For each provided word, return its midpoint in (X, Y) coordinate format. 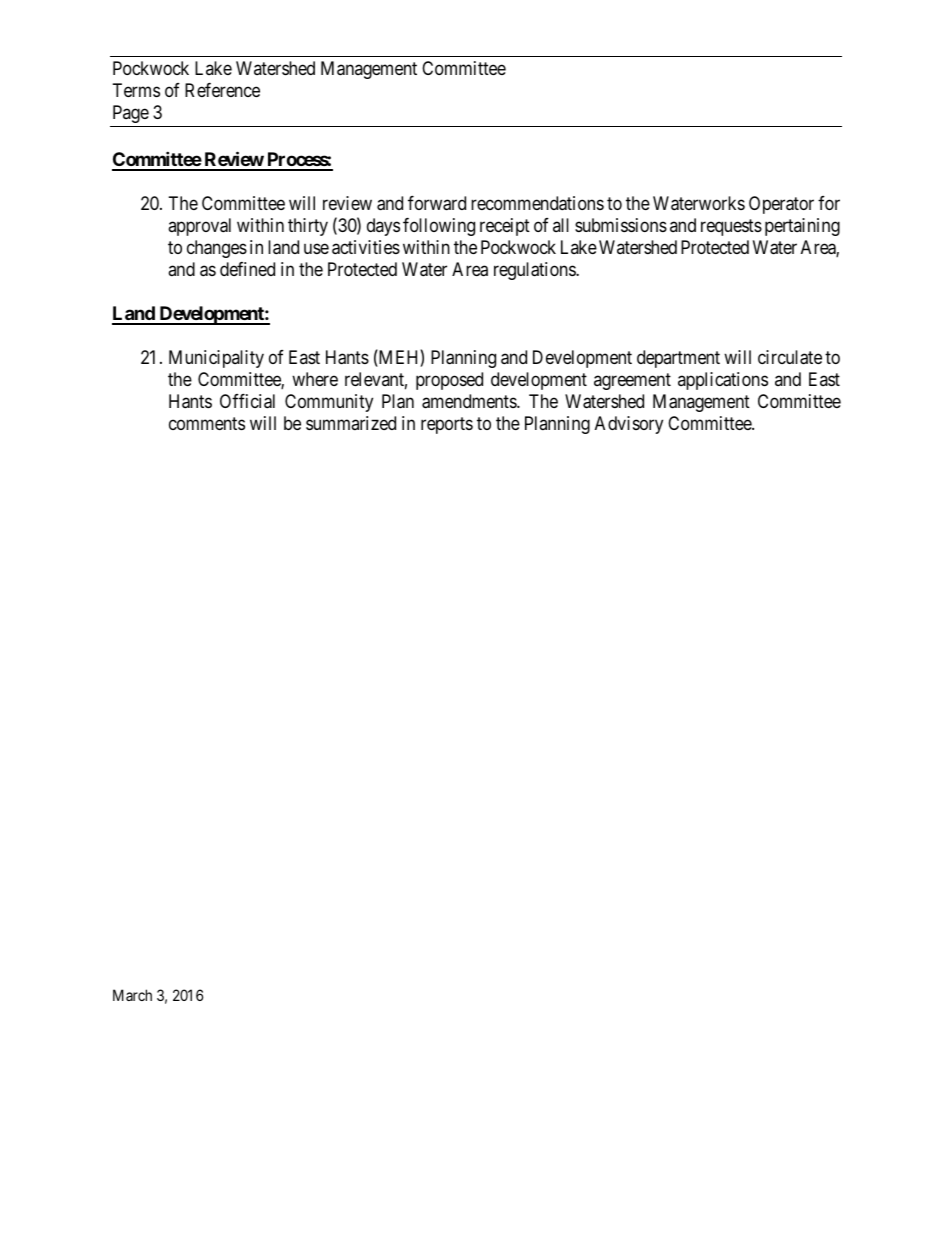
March (132, 995)
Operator (781, 205)
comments (207, 424)
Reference (222, 90)
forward (437, 203)
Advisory (629, 425)
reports (447, 426)
